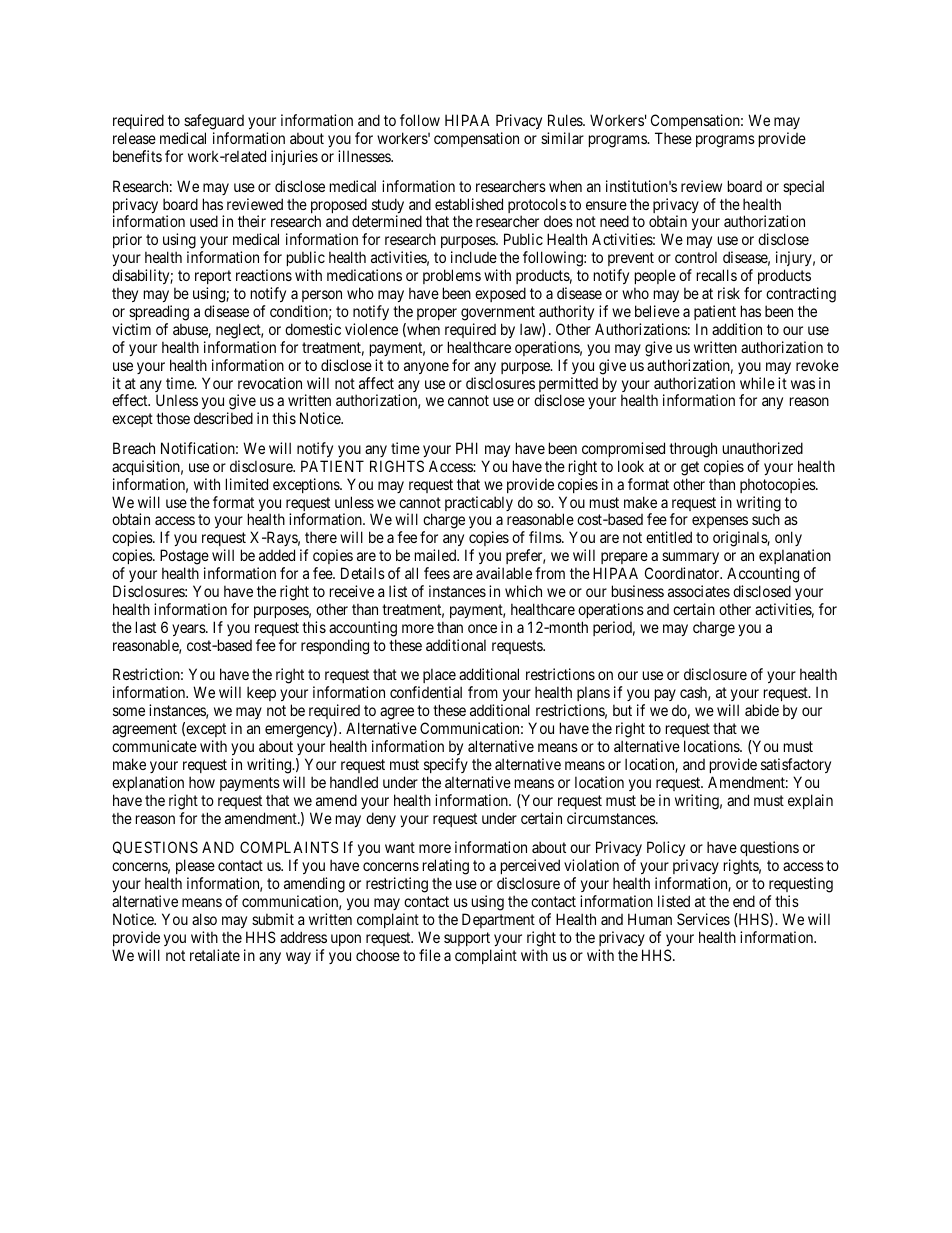  I want to click on communicate, so click(154, 746).
